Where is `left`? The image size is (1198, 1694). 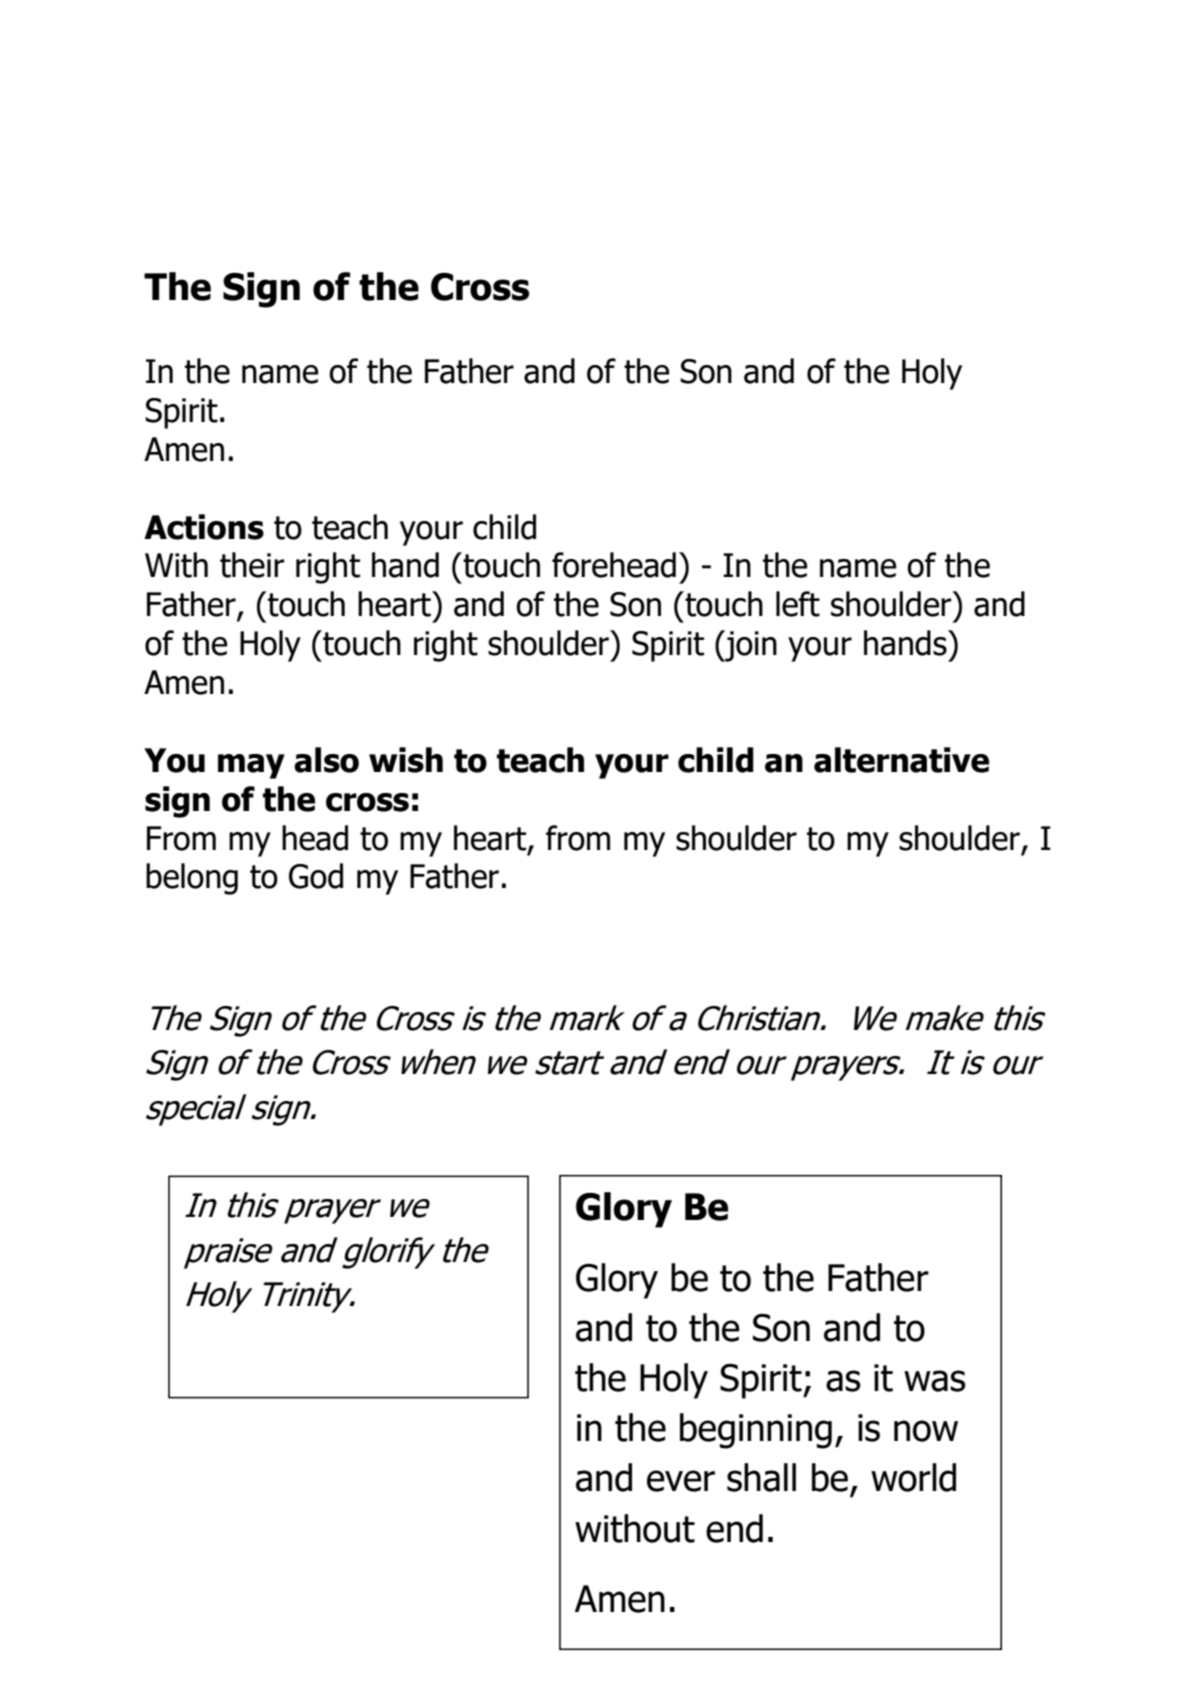 left is located at coordinates (798, 604).
